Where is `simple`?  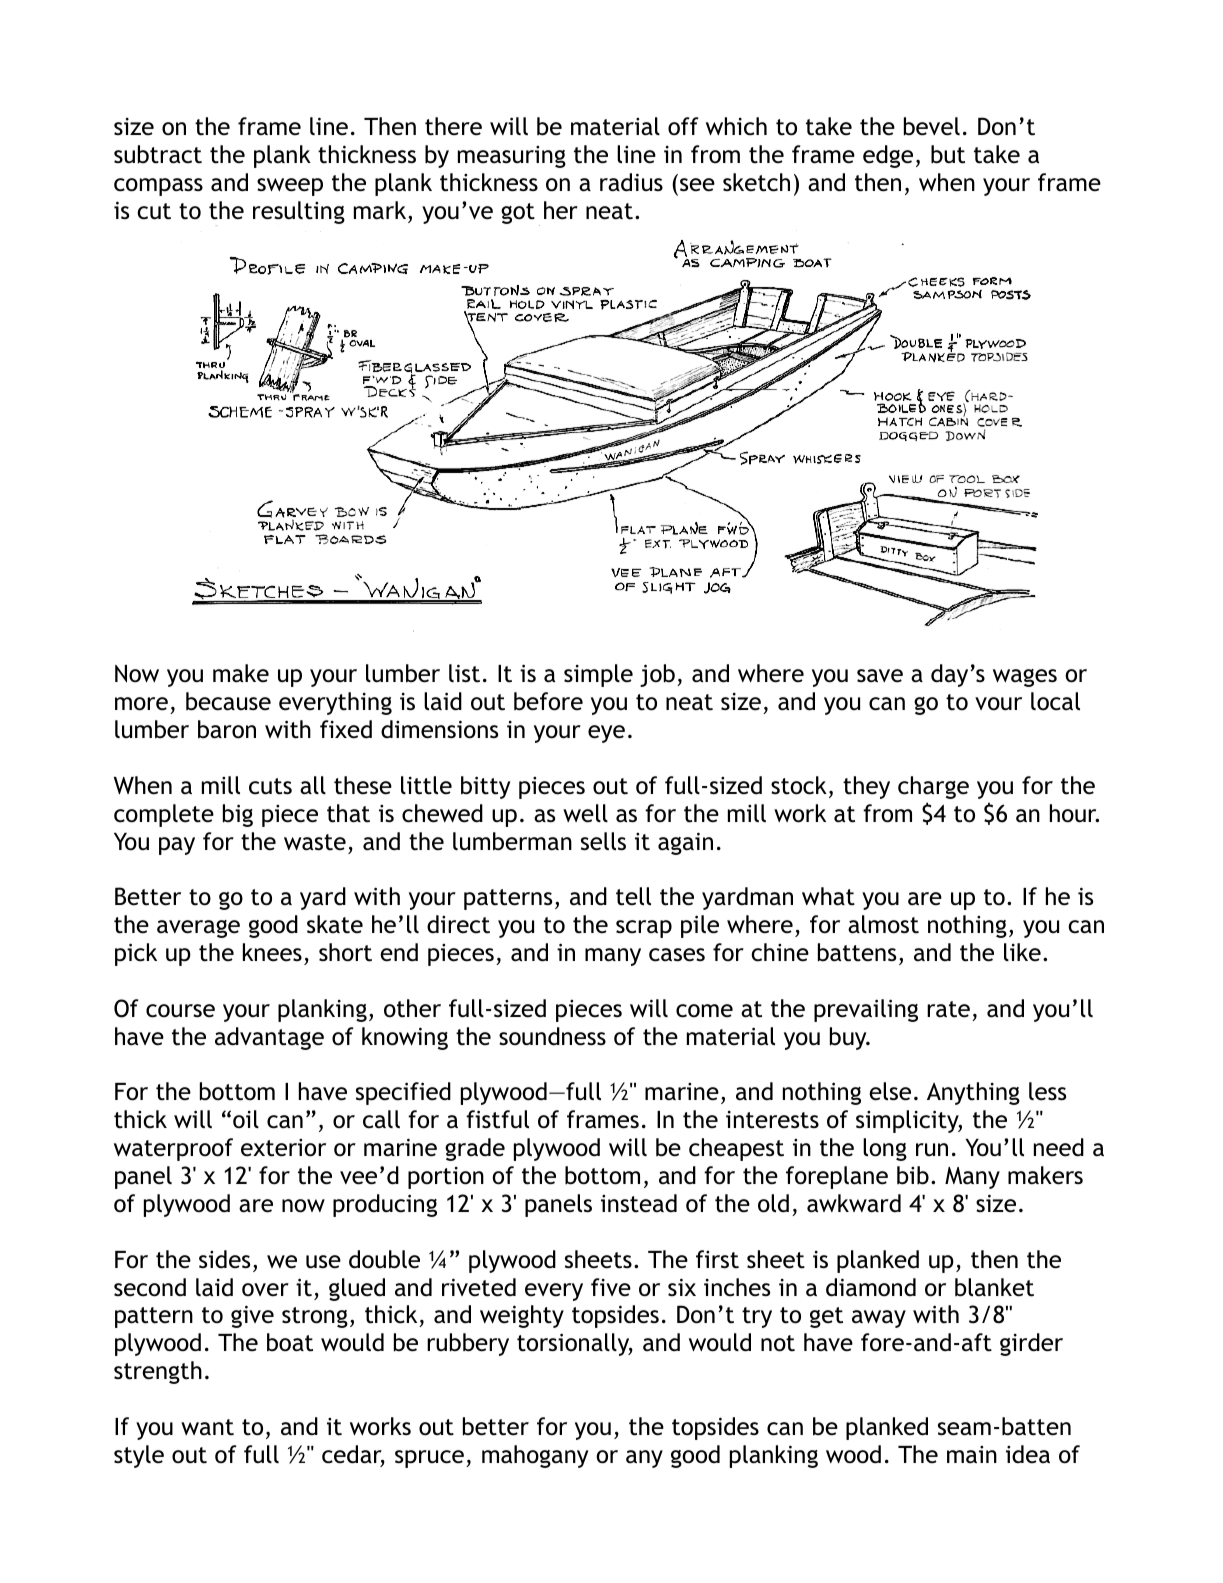
simple is located at coordinates (598, 675).
